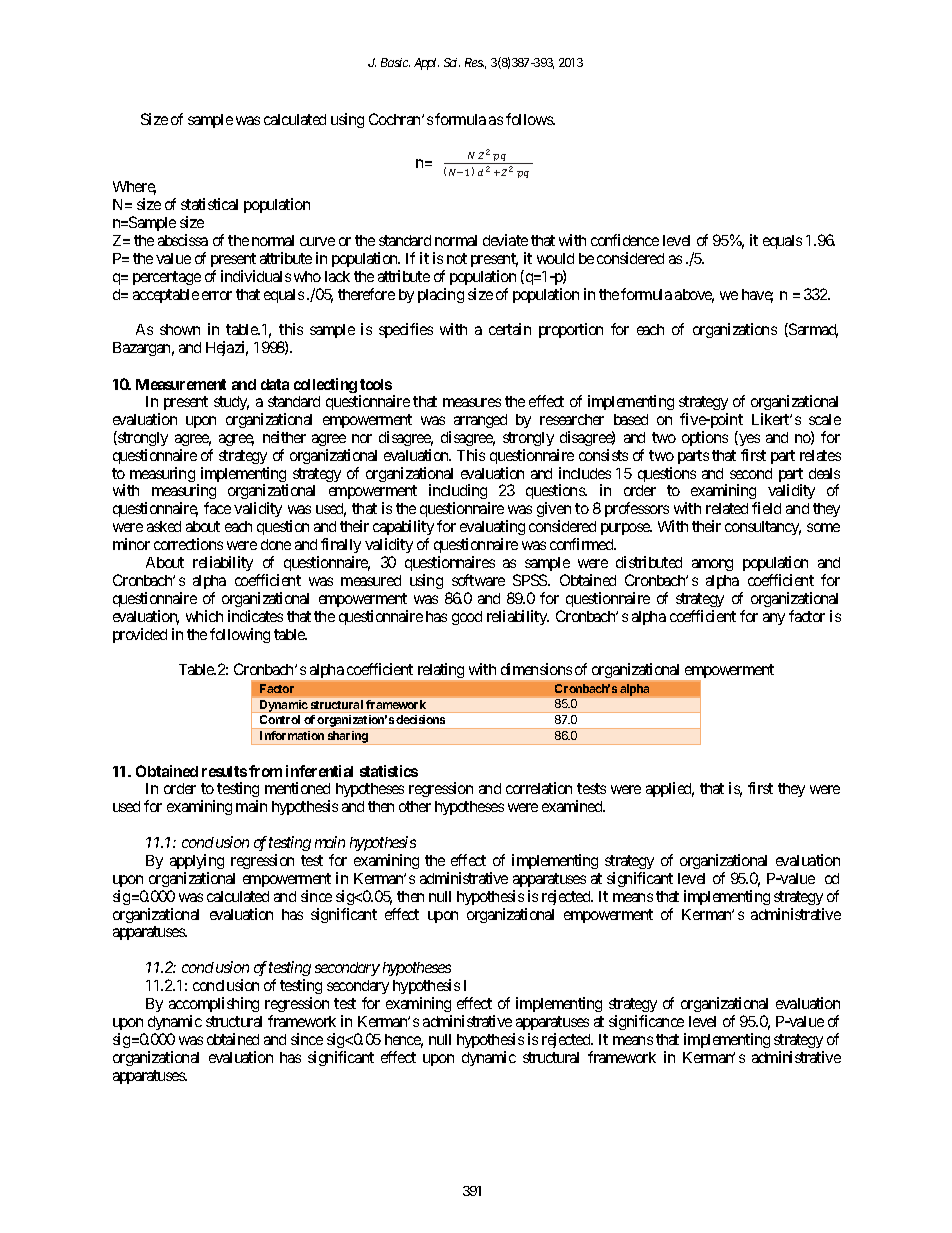  What do you see at coordinates (539, 788) in the document?
I see `correlation` at bounding box center [539, 788].
